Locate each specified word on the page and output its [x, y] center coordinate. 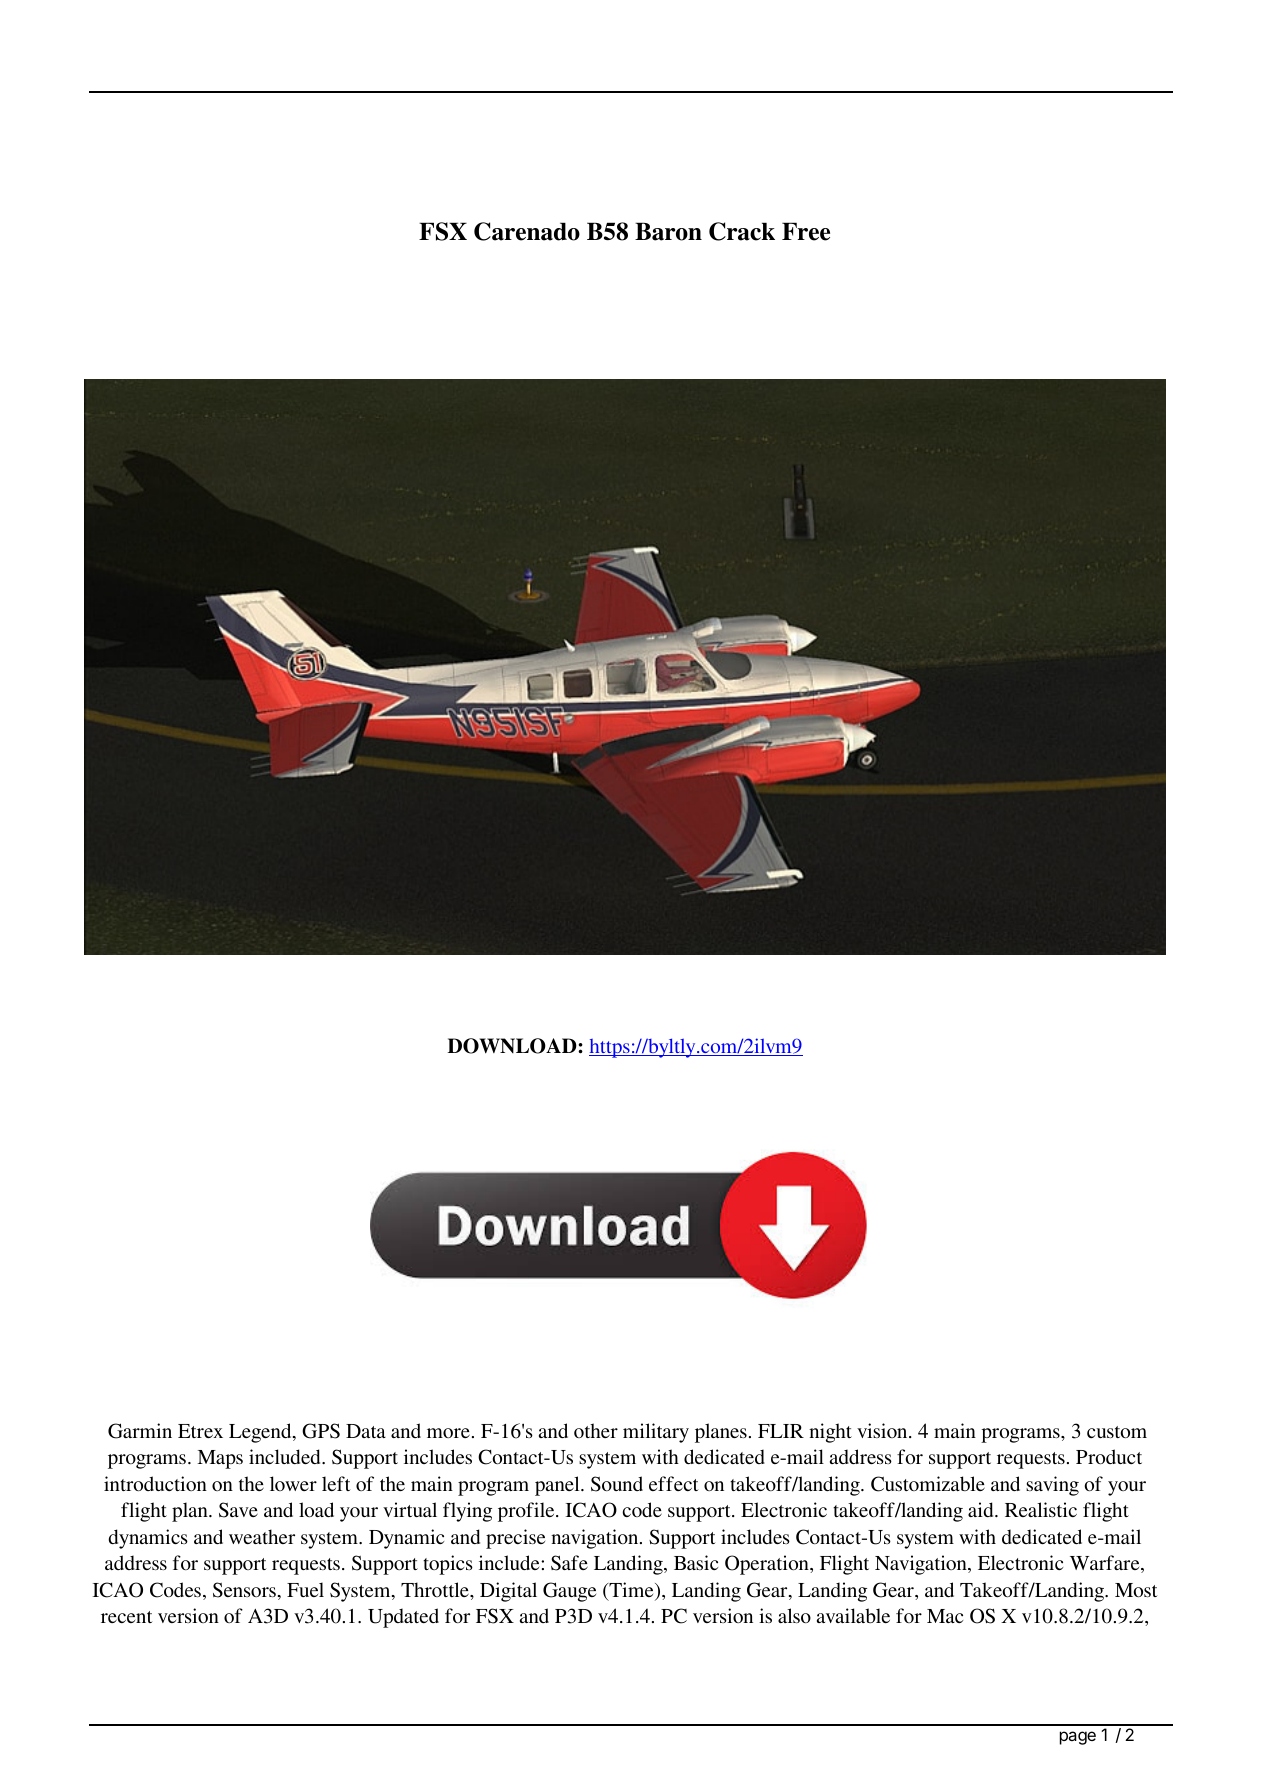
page [1078, 1738]
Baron [668, 231]
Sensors [244, 1590]
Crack [742, 231]
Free [806, 231]
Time [631, 1591]
